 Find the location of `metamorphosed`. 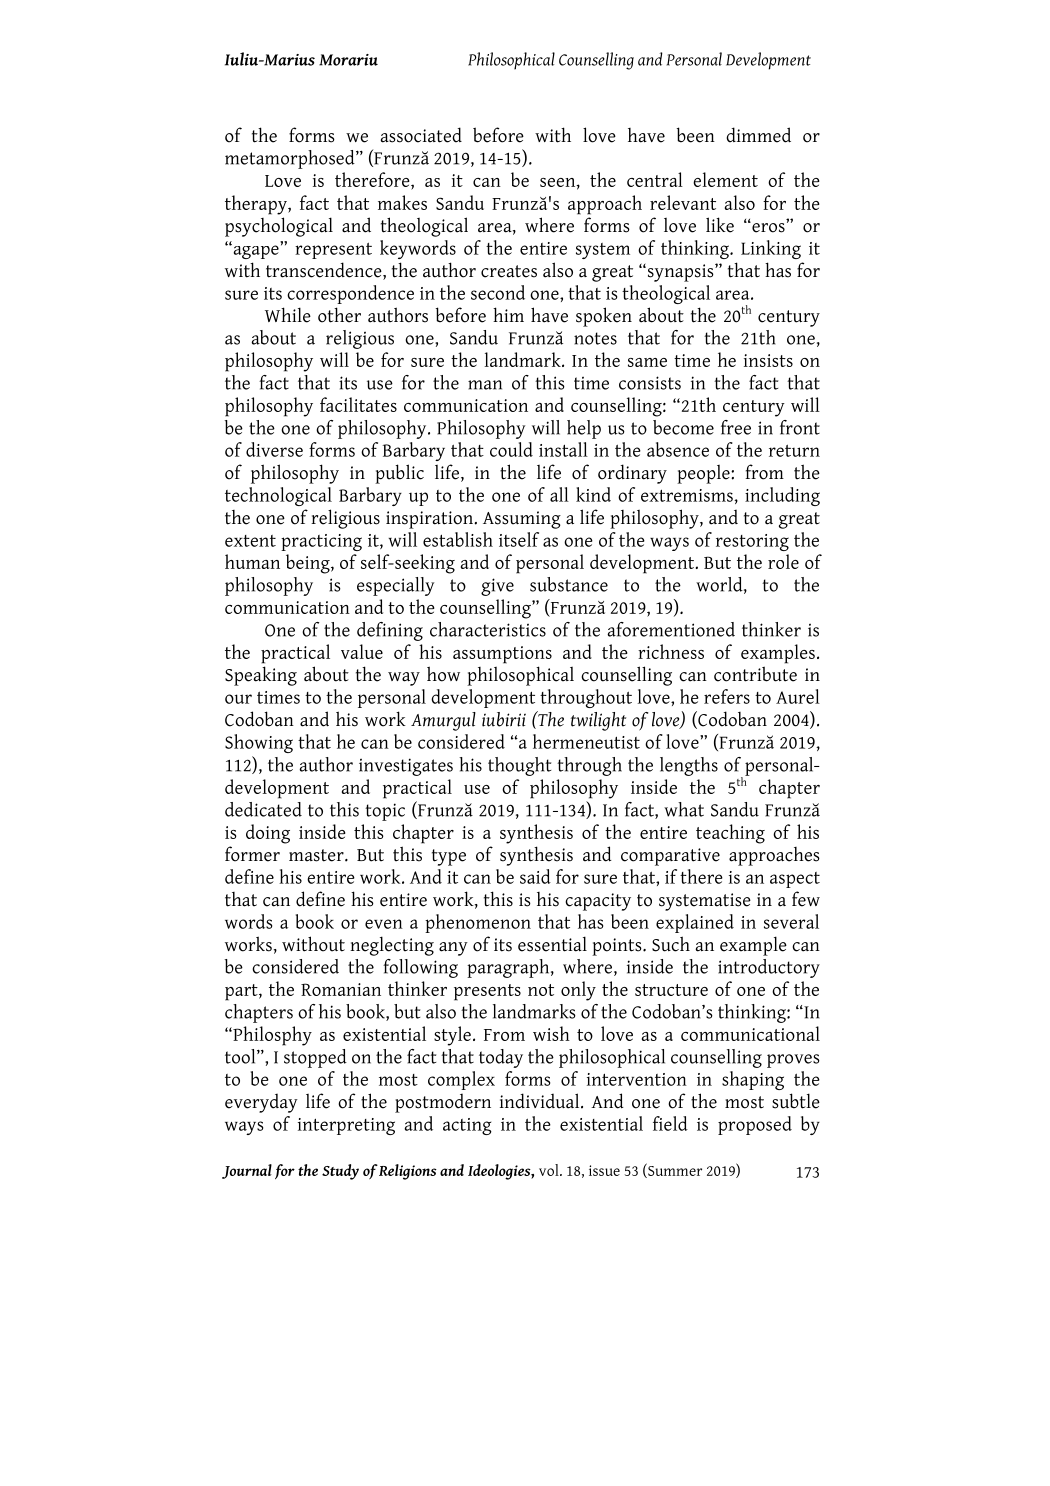

metamorphosed is located at coordinates (291, 159).
